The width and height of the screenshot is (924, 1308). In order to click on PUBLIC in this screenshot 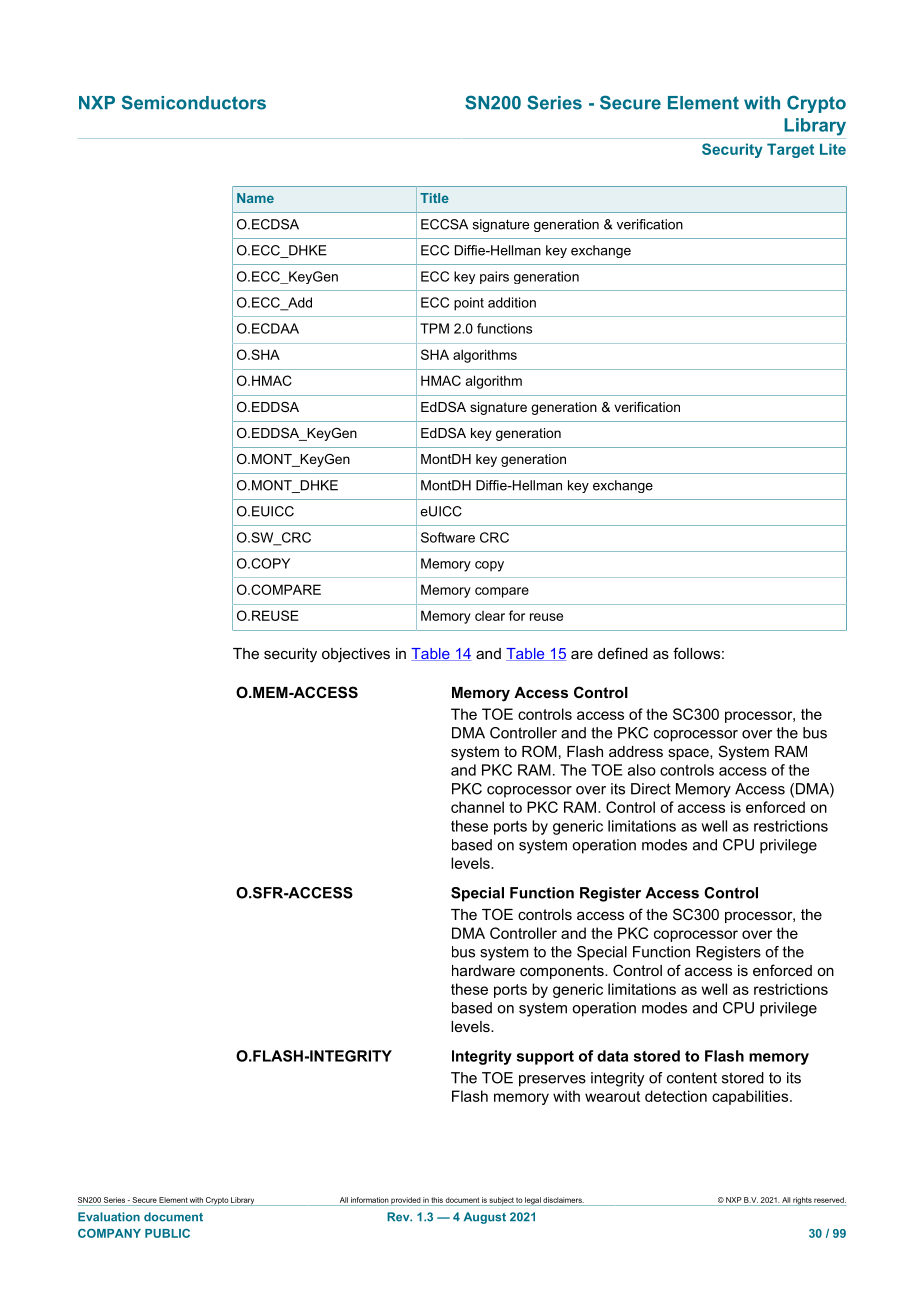, I will do `click(167, 1233)`.
